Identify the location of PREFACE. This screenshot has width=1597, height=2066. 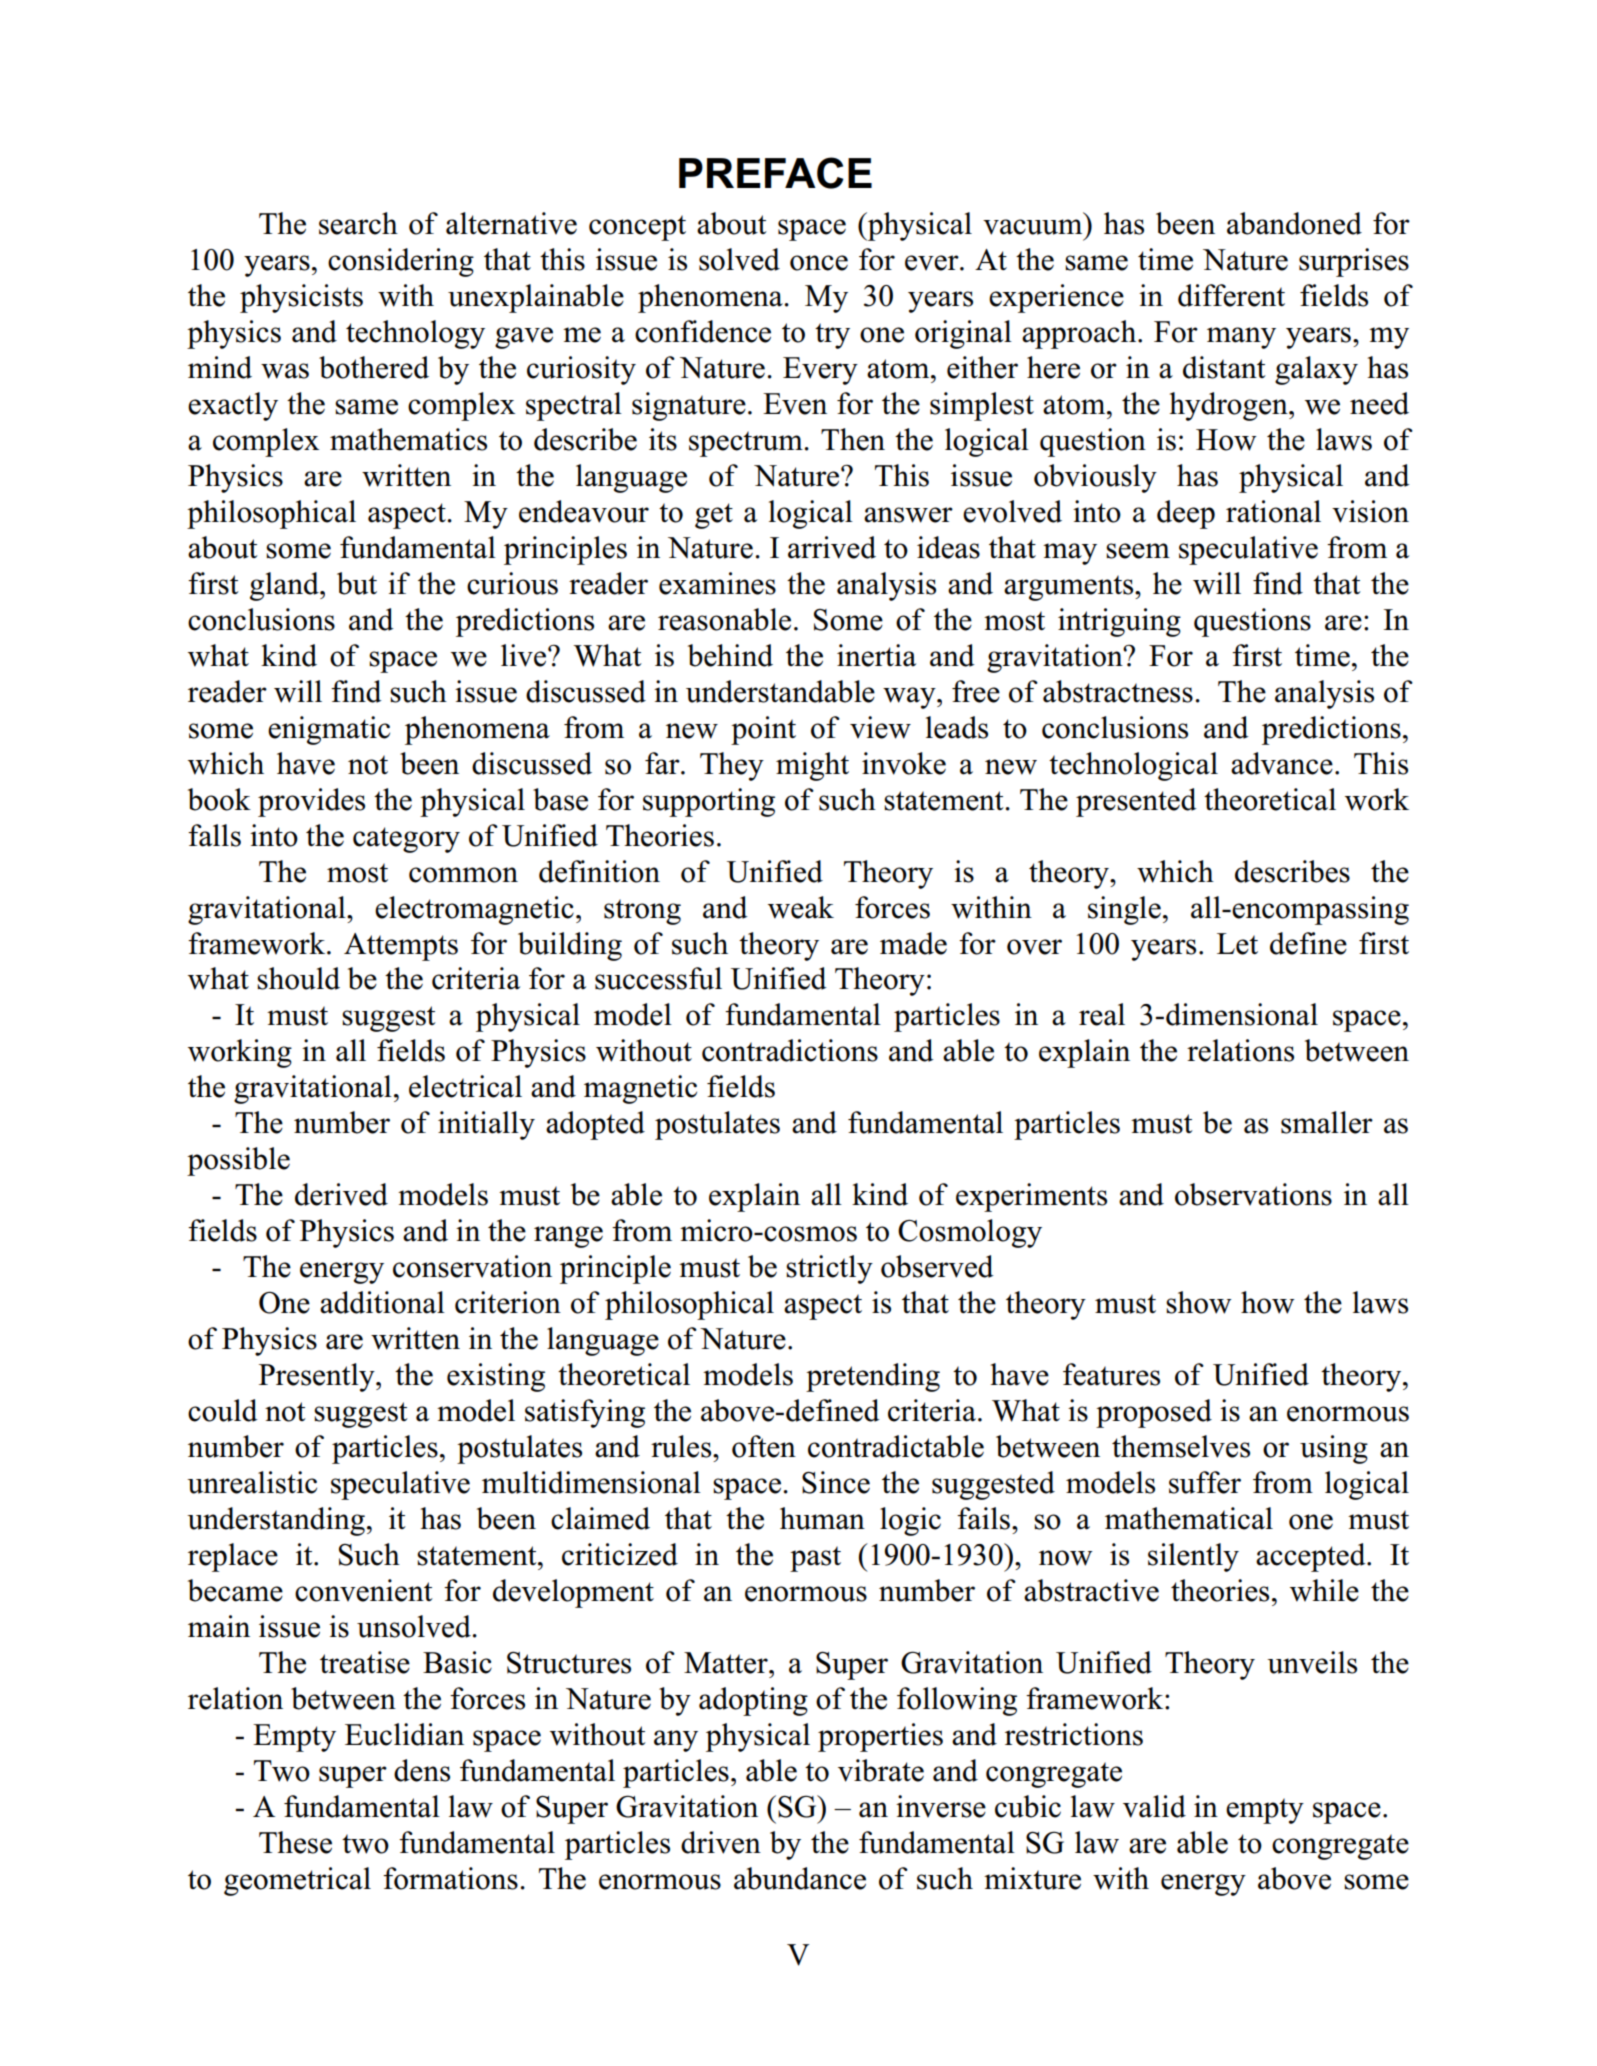
(775, 173).
